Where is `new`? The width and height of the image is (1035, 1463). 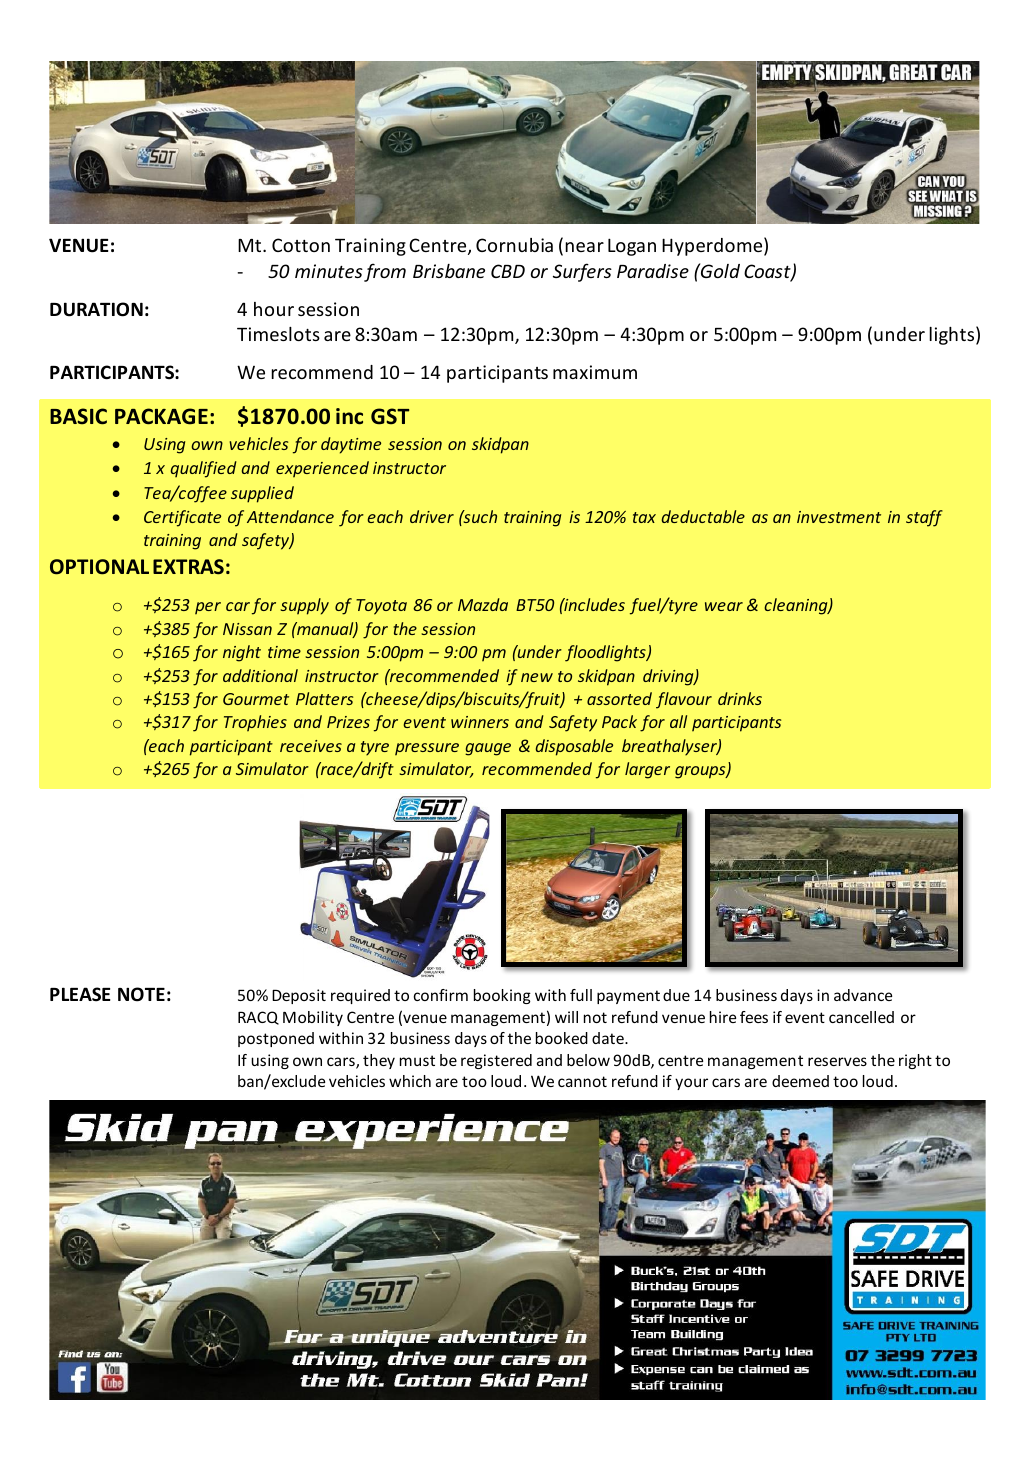 new is located at coordinates (537, 677).
